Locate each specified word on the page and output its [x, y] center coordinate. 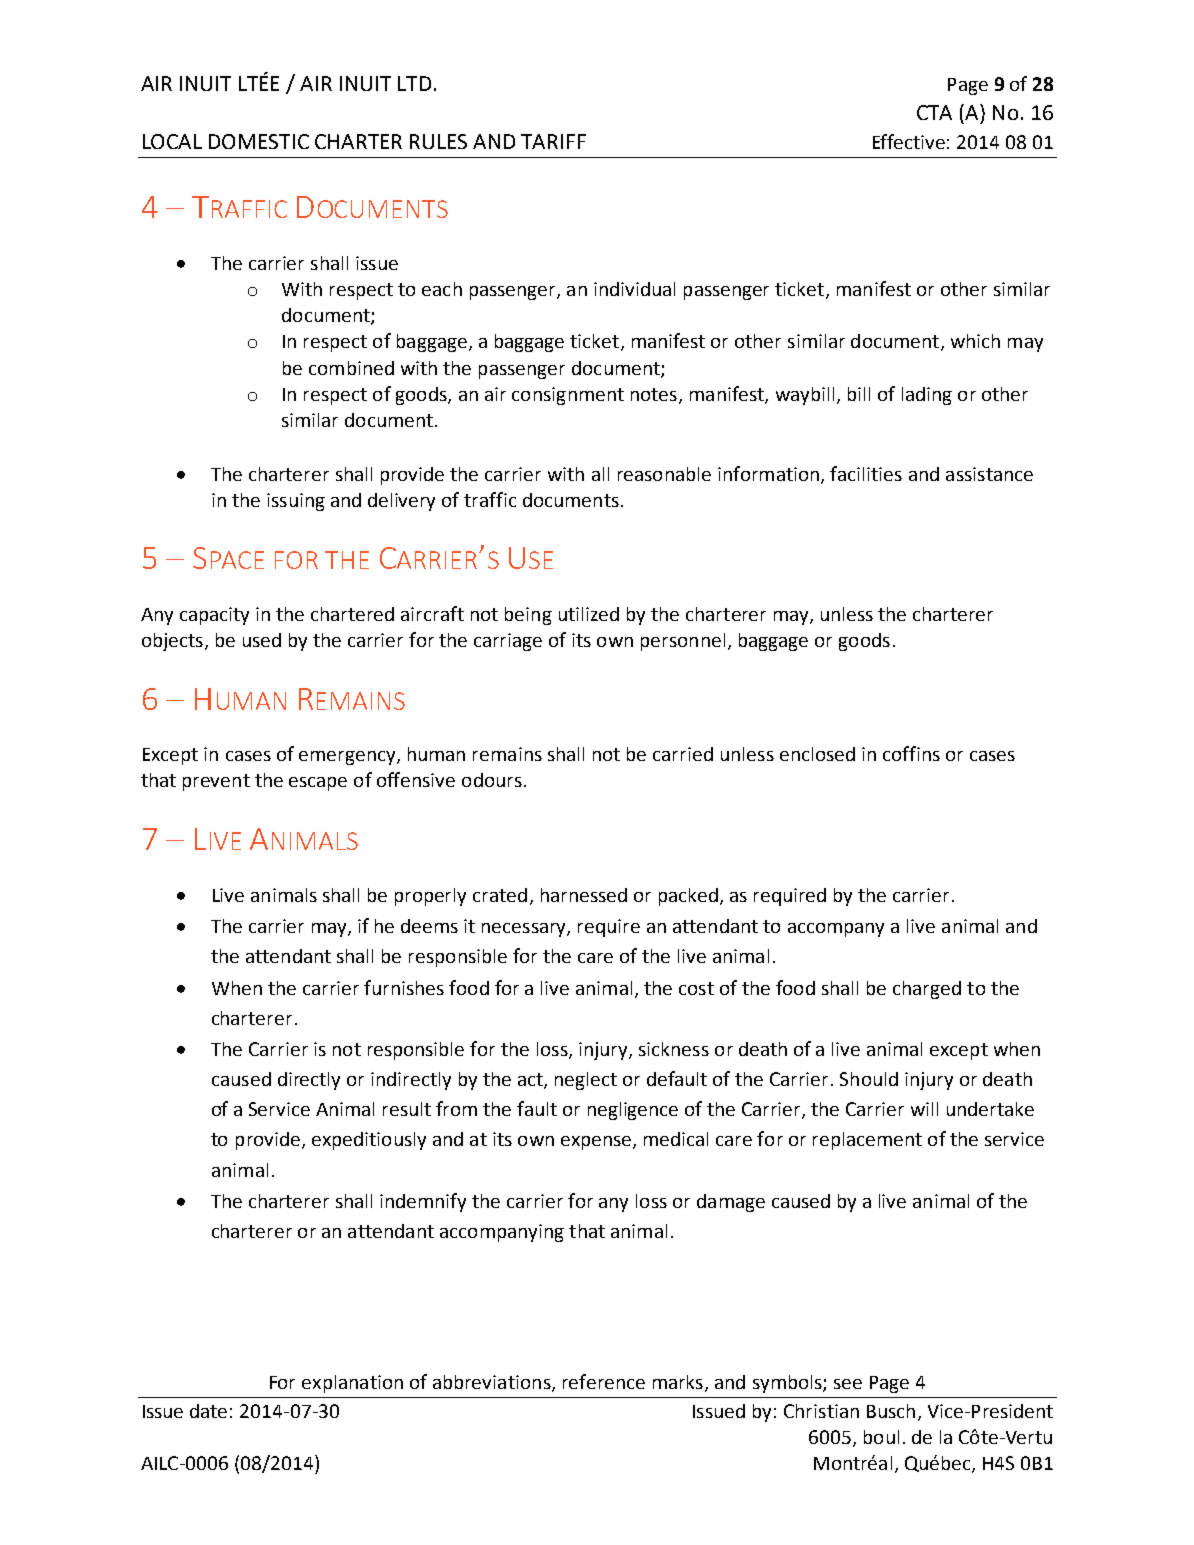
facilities [866, 473]
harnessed [584, 895]
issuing [296, 502]
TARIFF [553, 141]
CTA [934, 112]
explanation [352, 1384]
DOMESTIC [259, 141]
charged [927, 990]
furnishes [404, 987]
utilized [589, 614]
